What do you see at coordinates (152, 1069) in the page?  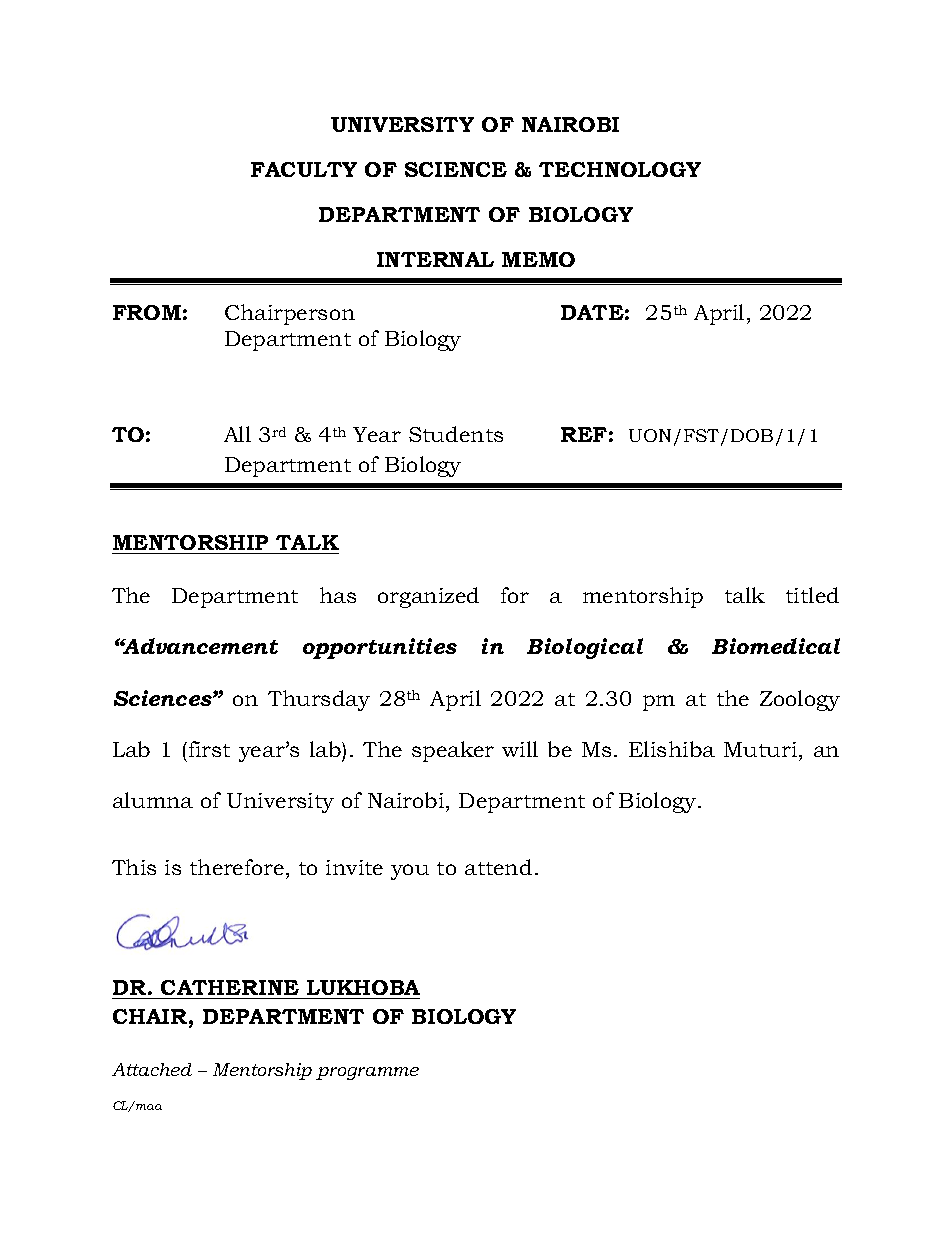 I see `Attached` at bounding box center [152, 1069].
